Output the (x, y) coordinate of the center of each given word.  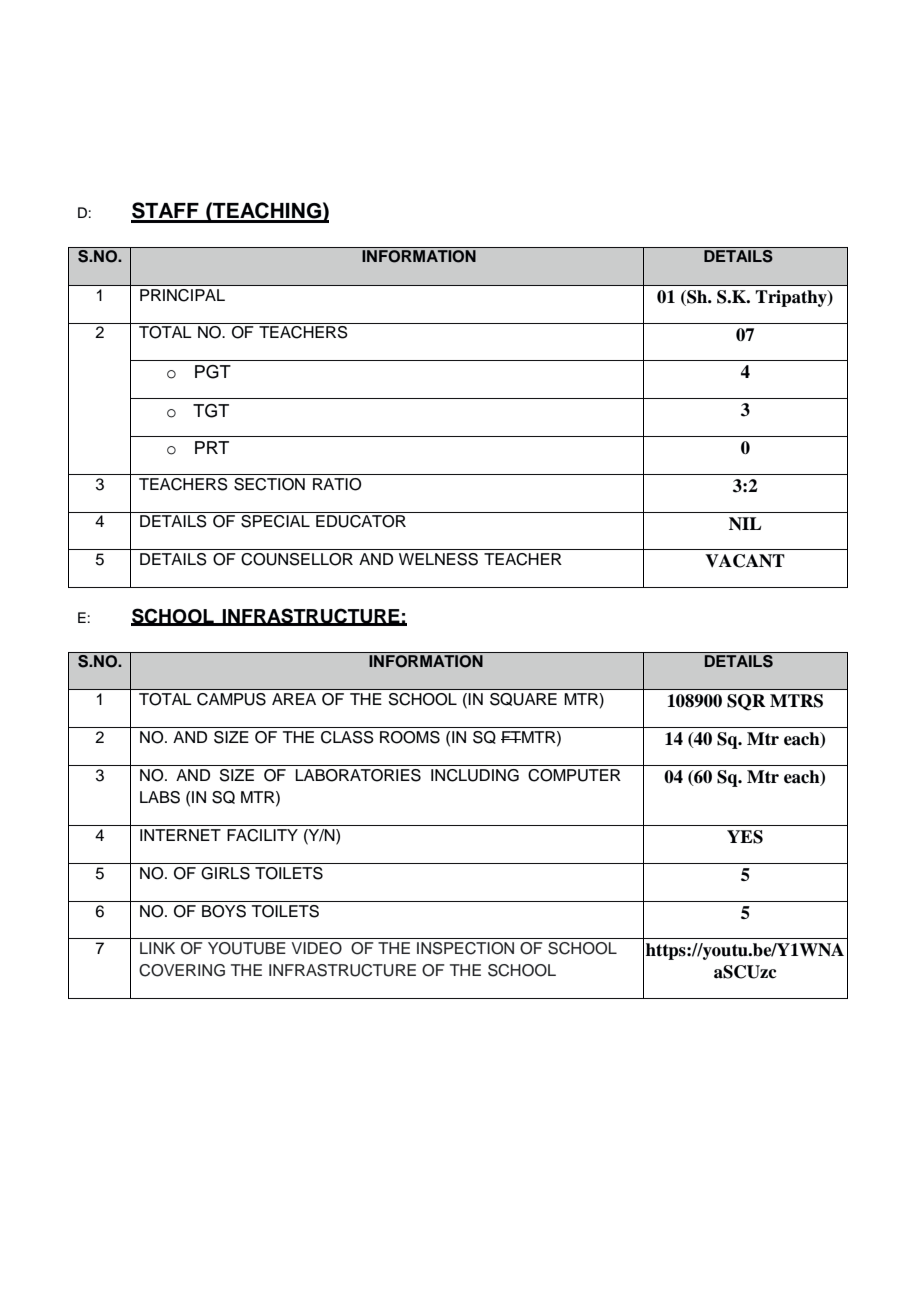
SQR (746, 702)
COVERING (182, 970)
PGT (213, 372)
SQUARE (523, 699)
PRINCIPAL (182, 295)
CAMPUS (231, 699)
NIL (745, 523)
